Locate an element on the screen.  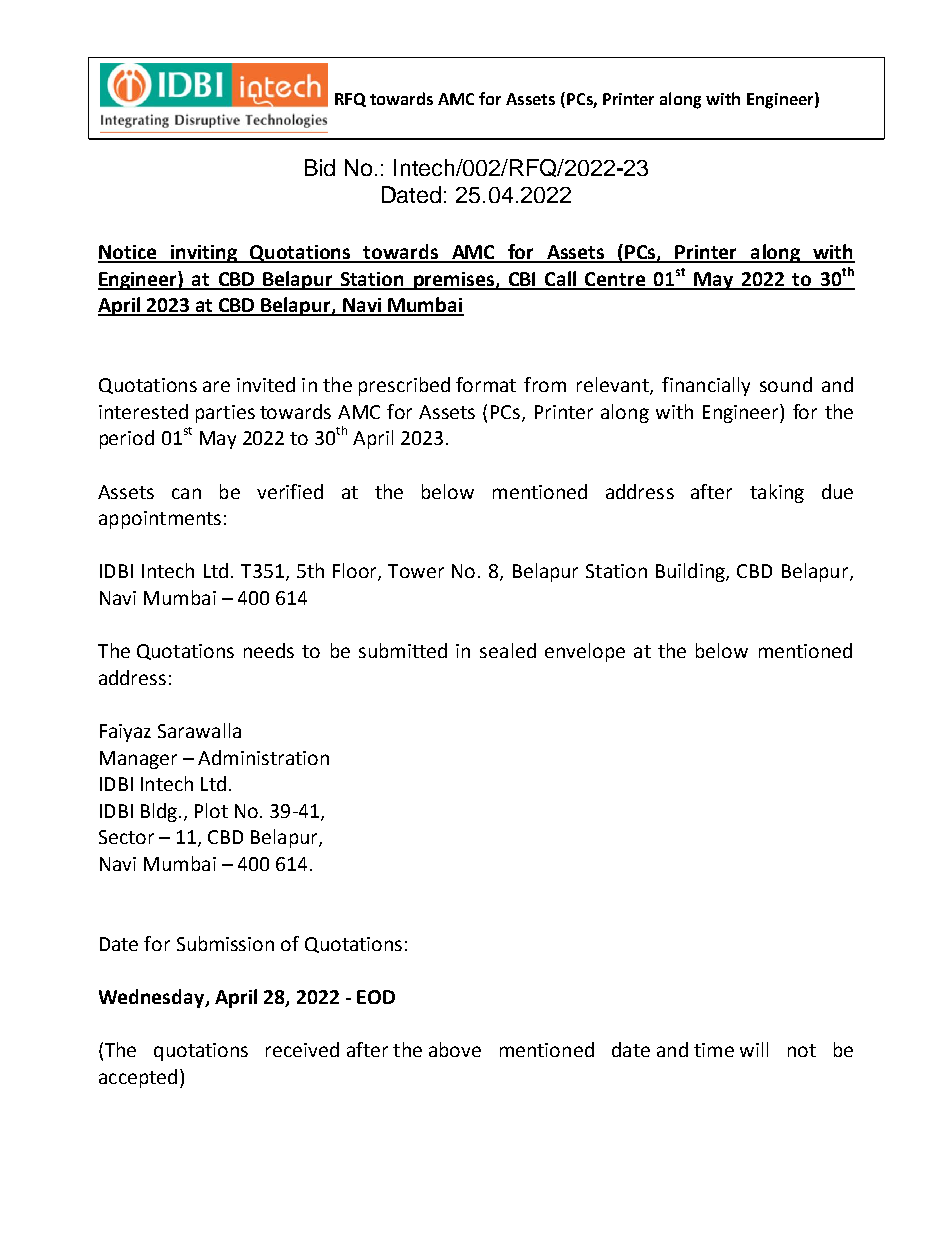
accepted is located at coordinates (138, 1078).
